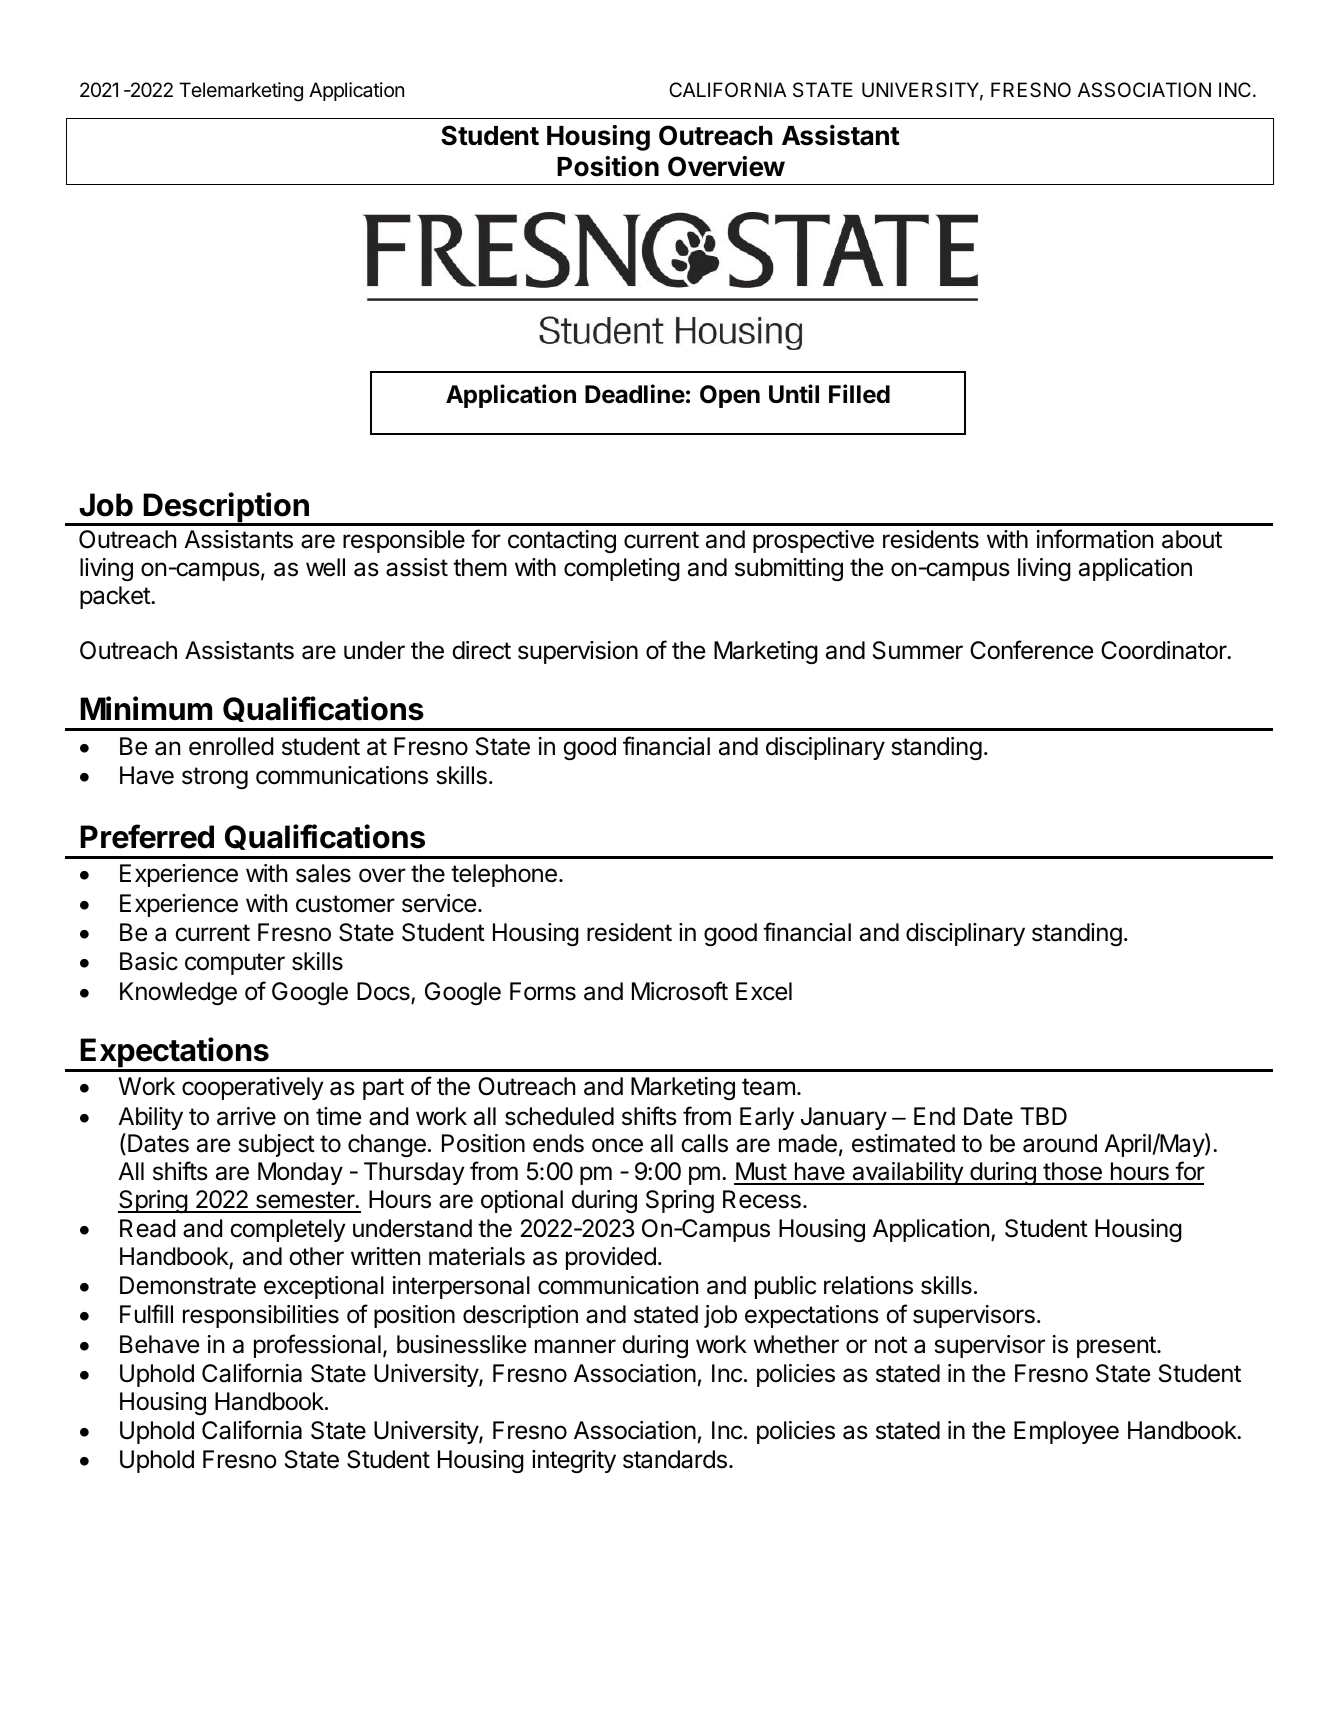  I want to click on around, so click(1060, 1143).
